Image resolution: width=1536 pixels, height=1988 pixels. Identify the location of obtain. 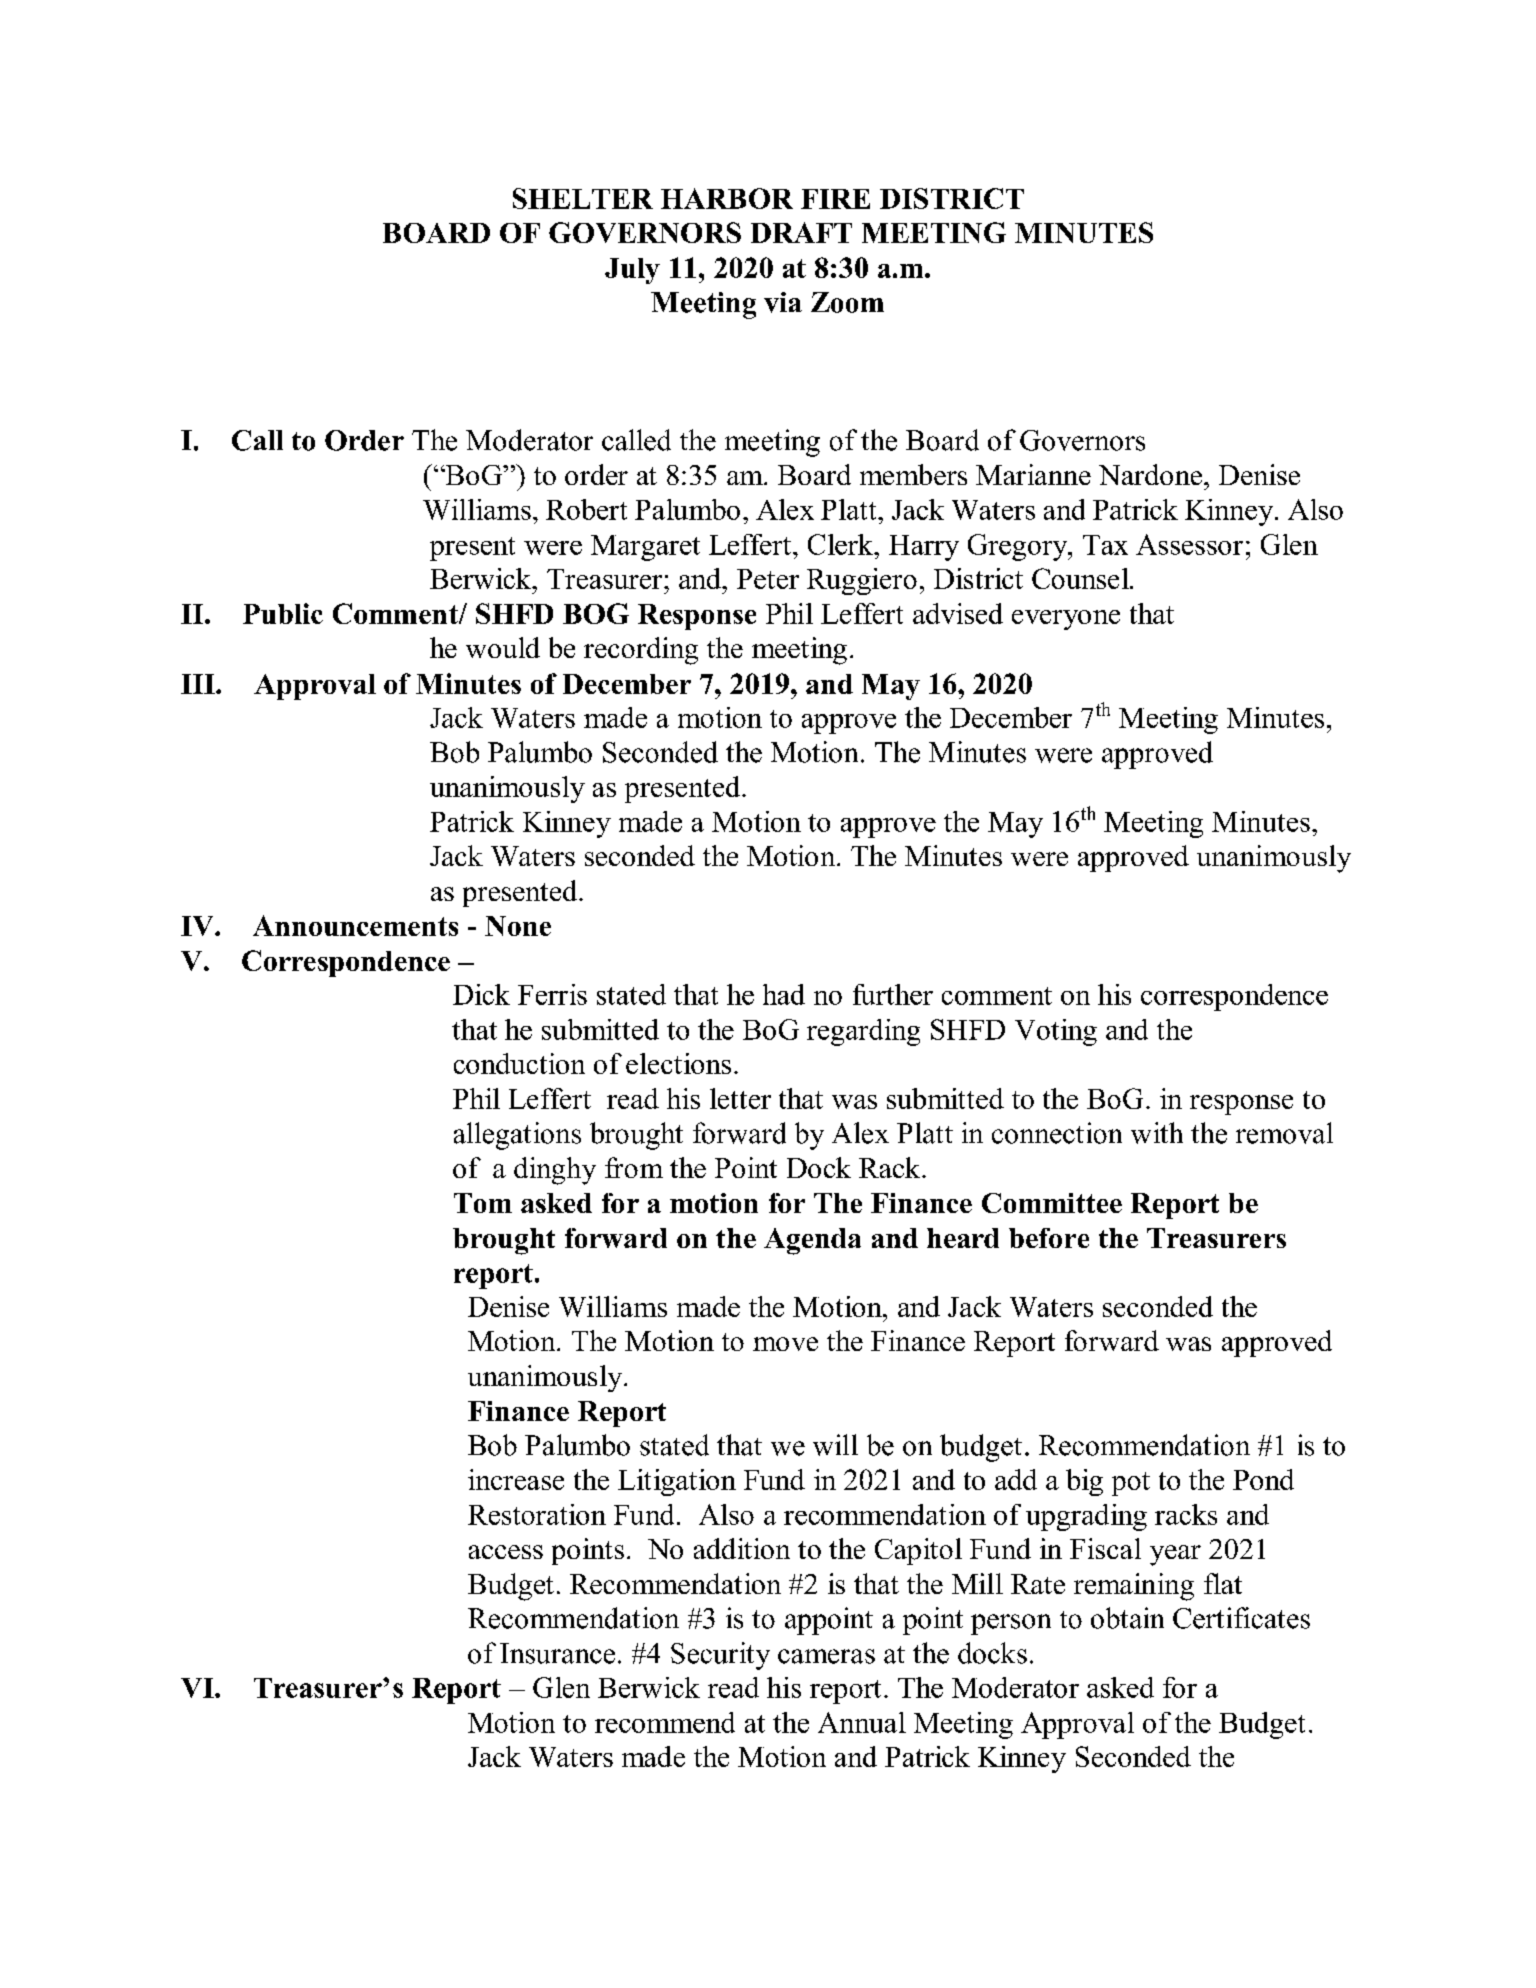
(1127, 1618).
